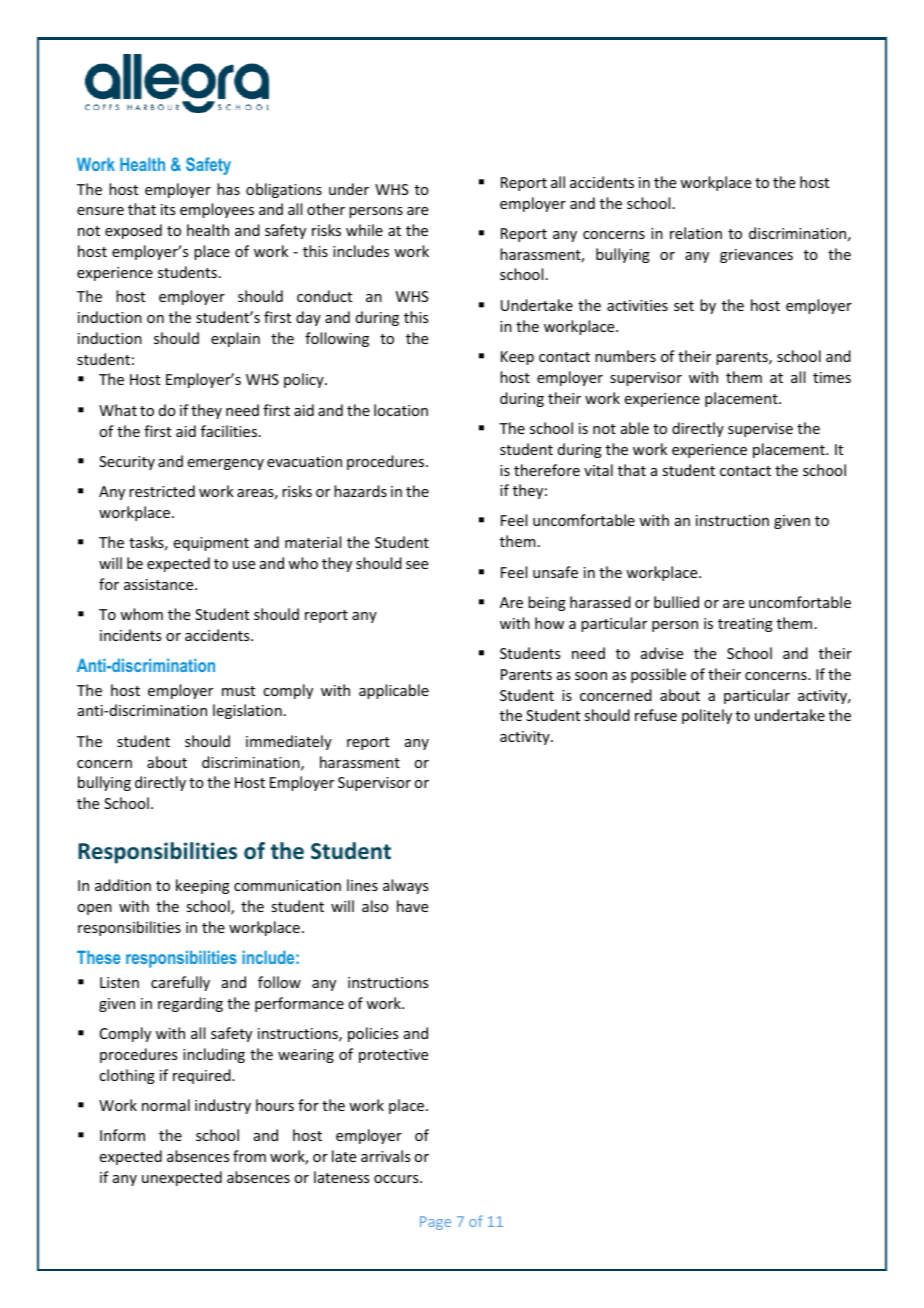 This screenshot has width=924, height=1308. I want to click on politely, so click(707, 716).
